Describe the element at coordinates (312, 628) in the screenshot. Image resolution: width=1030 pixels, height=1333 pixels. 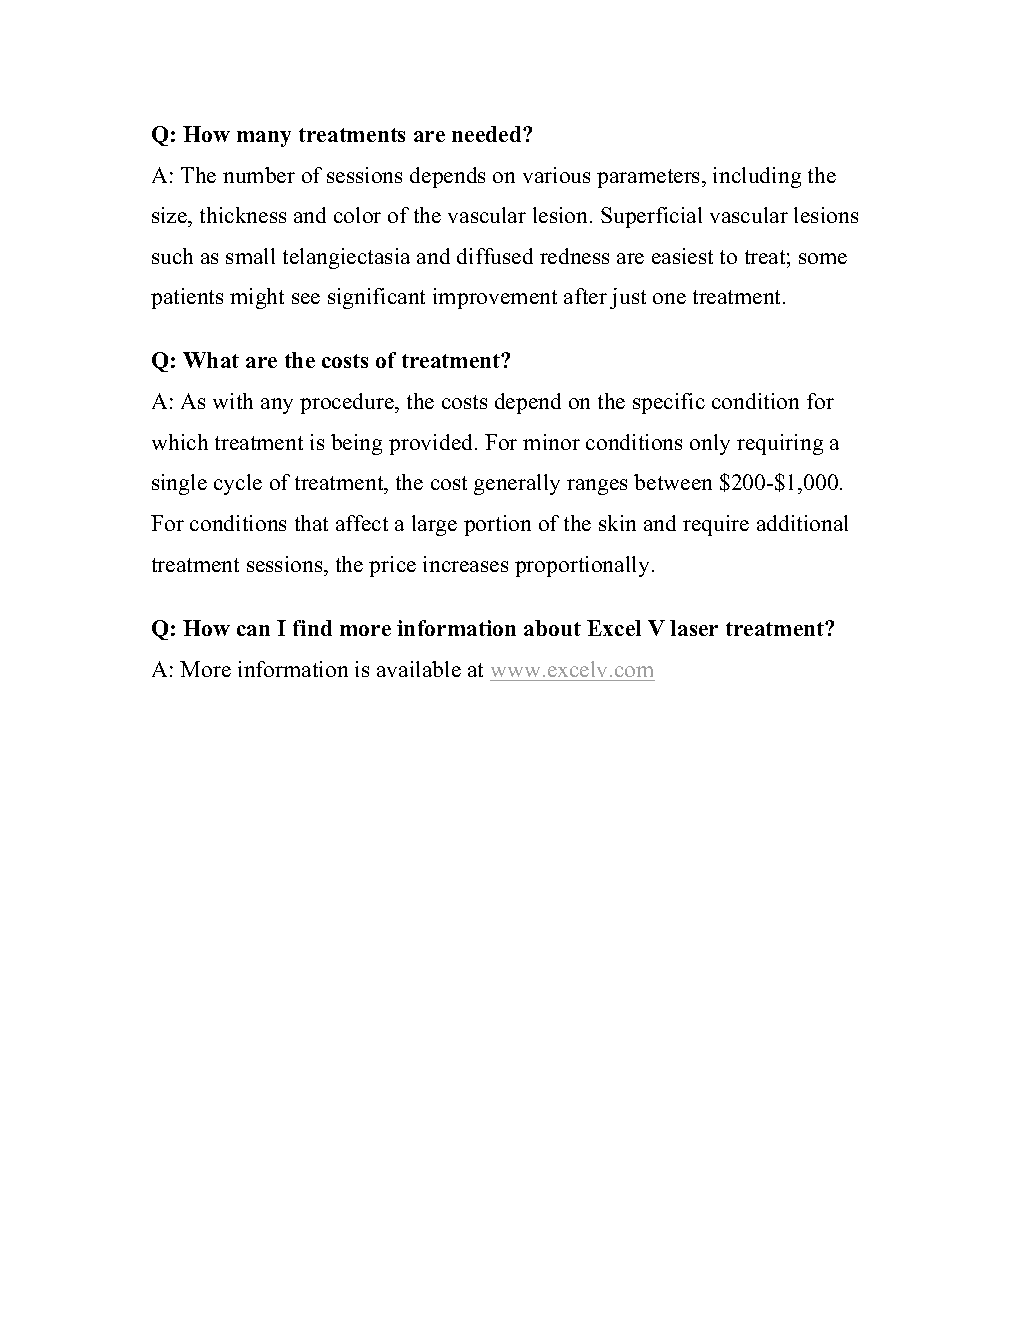
I see `find` at that location.
